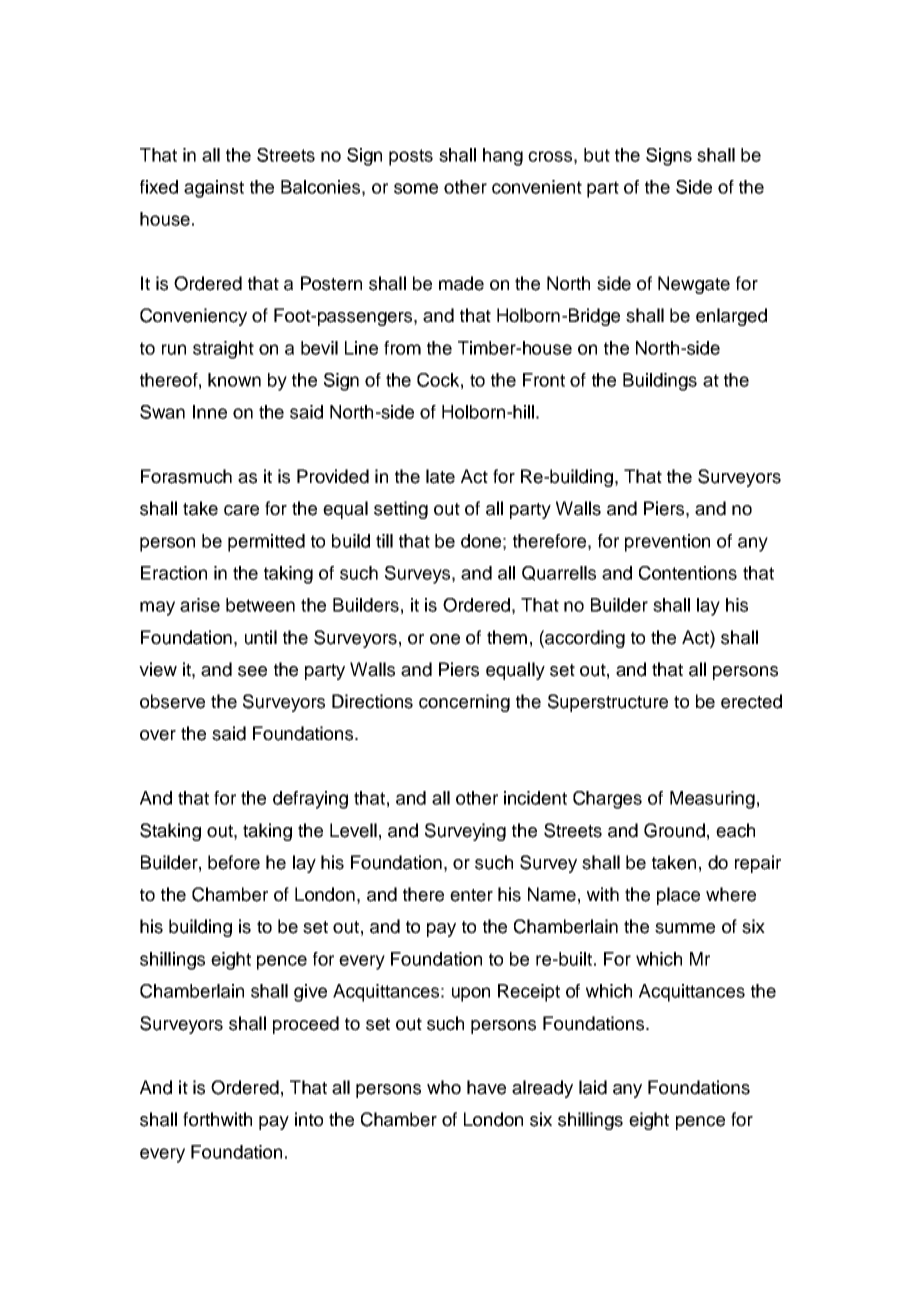 Image resolution: width=924 pixels, height=1308 pixels. What do you see at coordinates (261, 637) in the screenshot?
I see `until` at bounding box center [261, 637].
